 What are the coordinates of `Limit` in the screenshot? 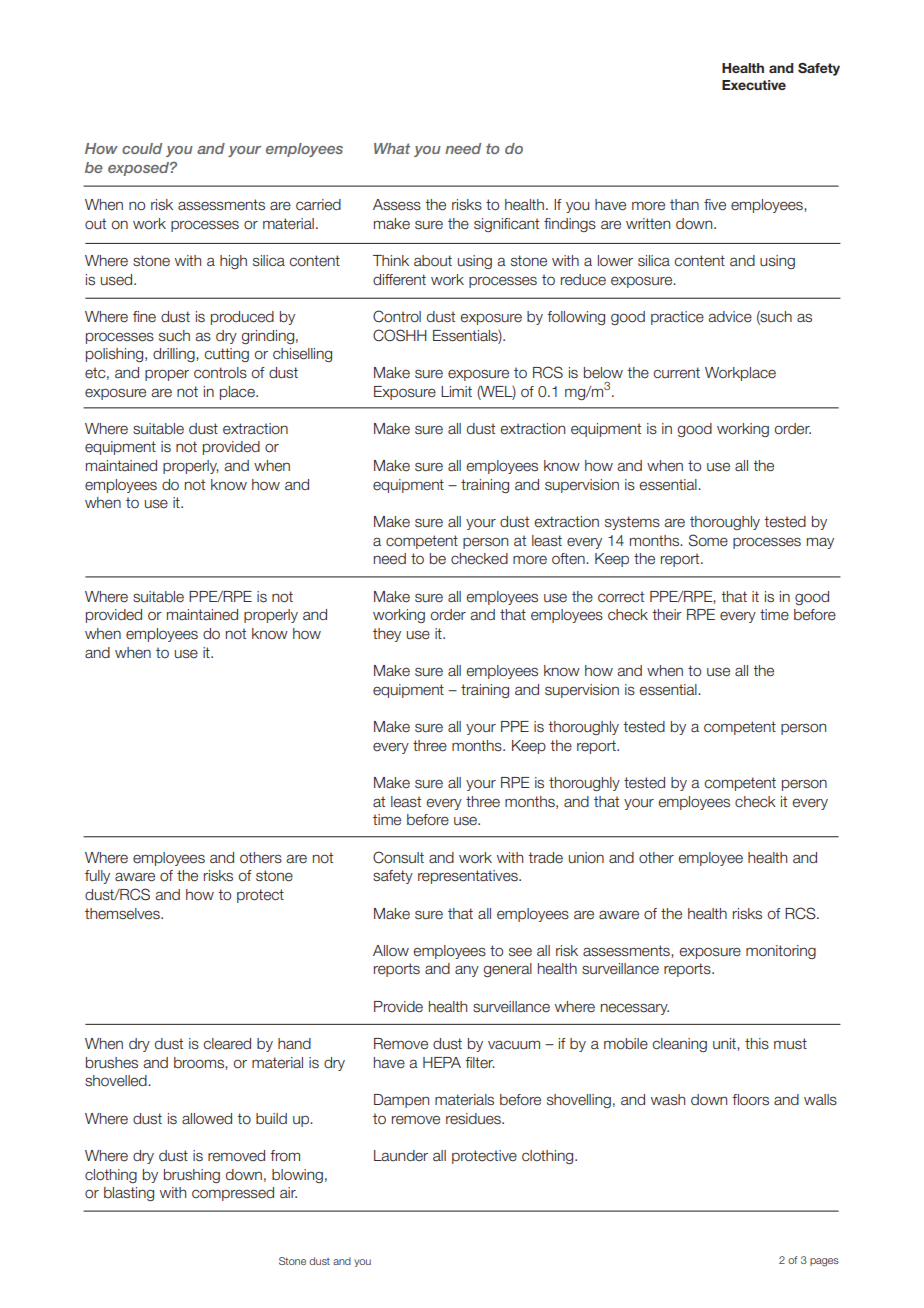 It's located at (456, 391).
